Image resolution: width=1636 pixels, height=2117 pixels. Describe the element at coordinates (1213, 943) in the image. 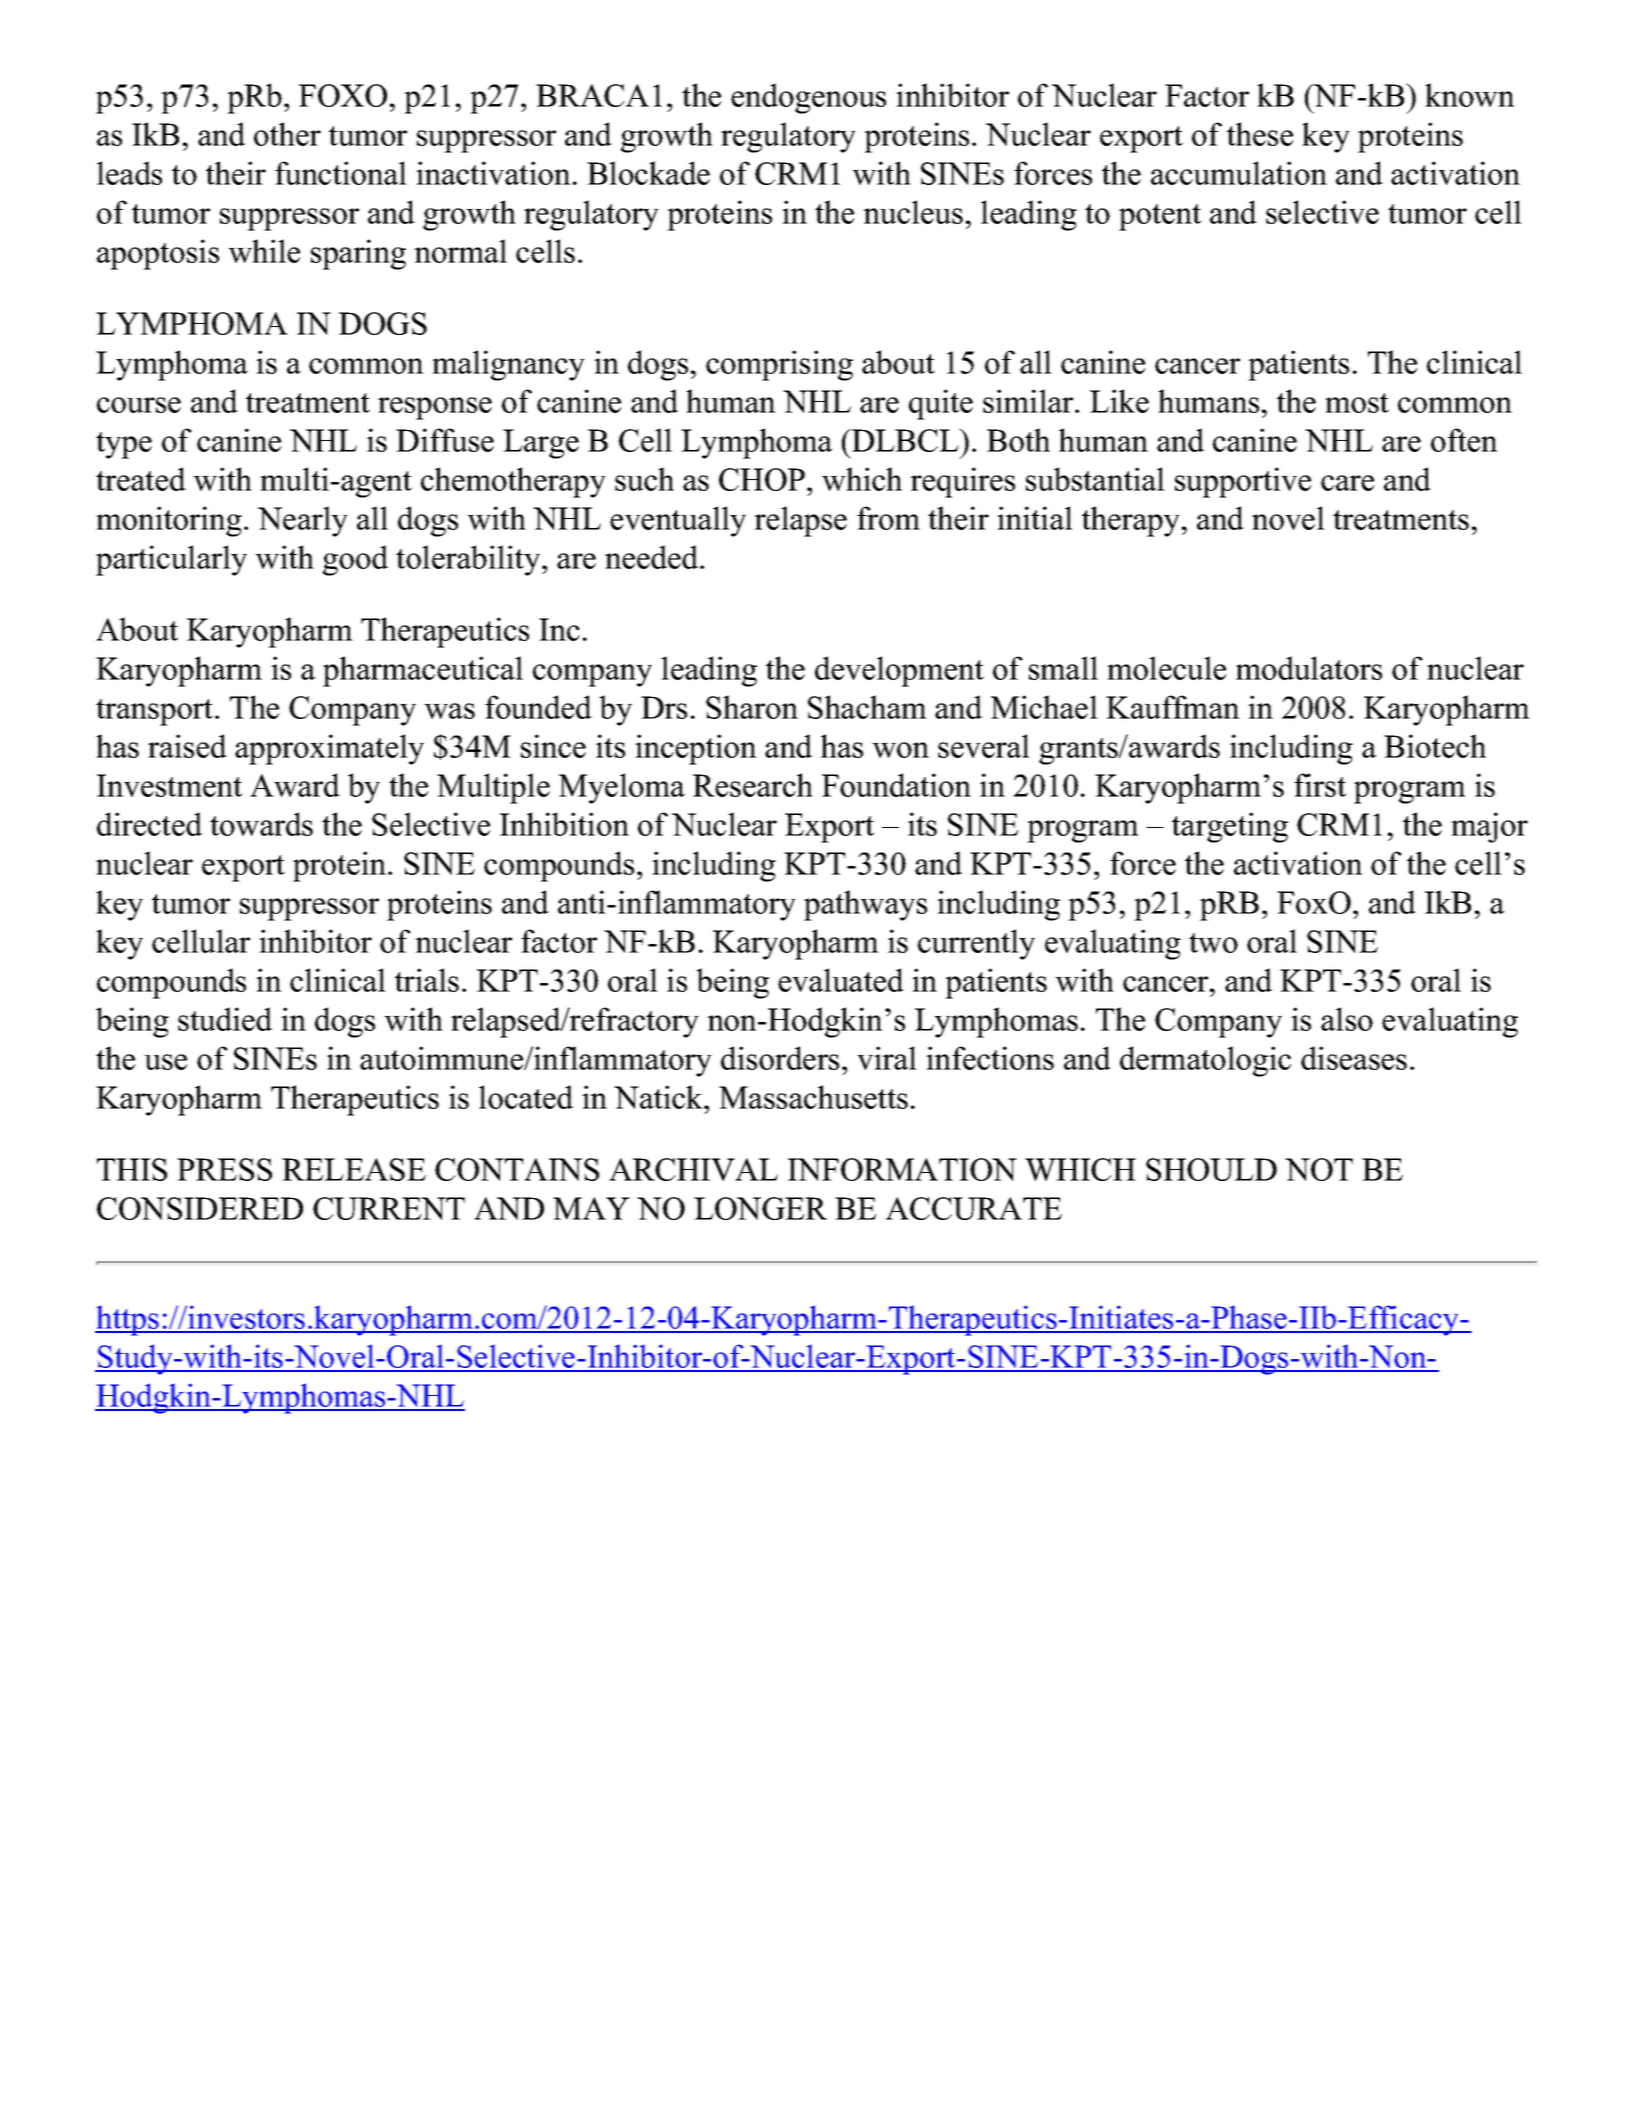

I see `two` at that location.
